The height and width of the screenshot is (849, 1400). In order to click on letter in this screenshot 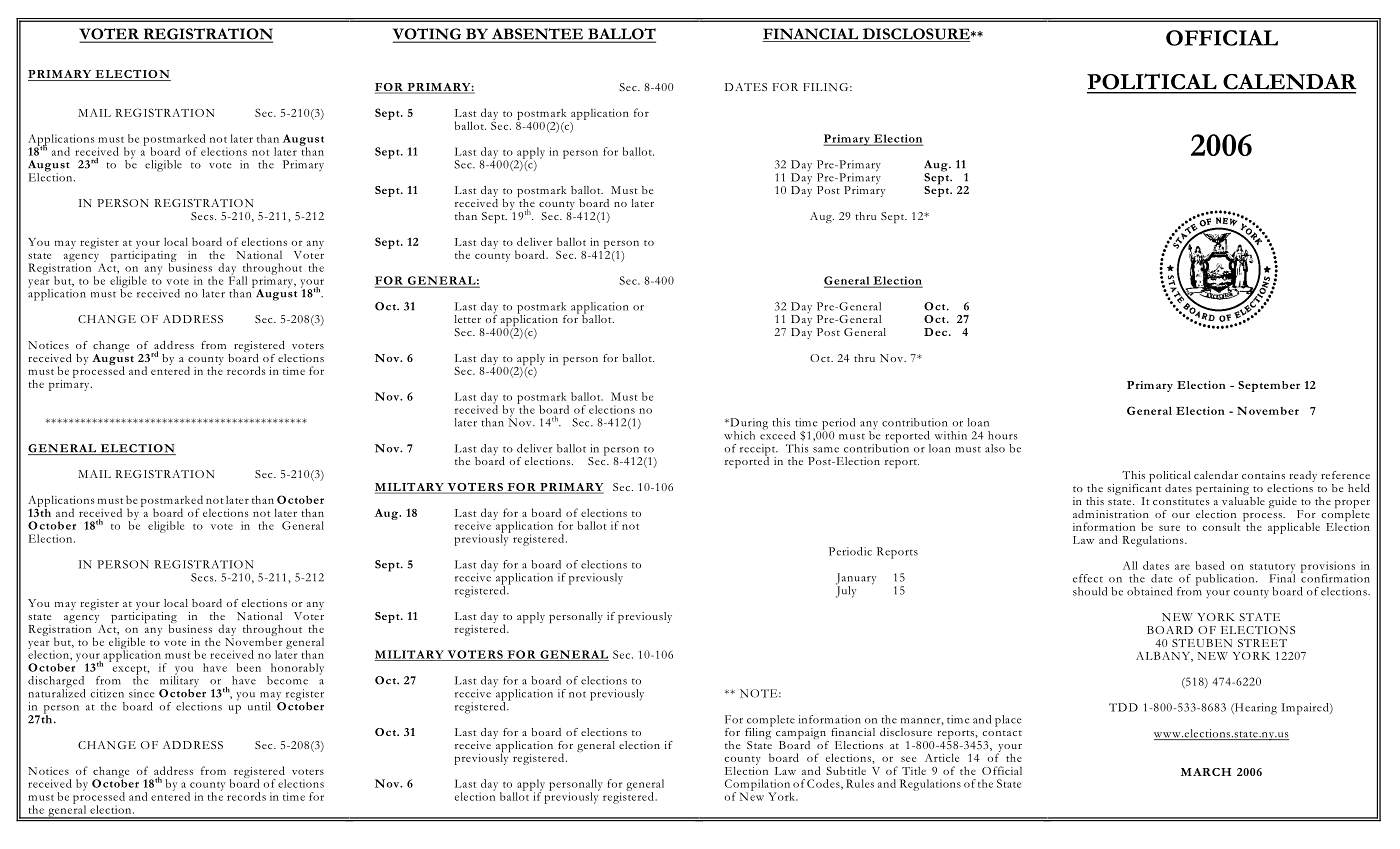, I will do `click(468, 319)`.
